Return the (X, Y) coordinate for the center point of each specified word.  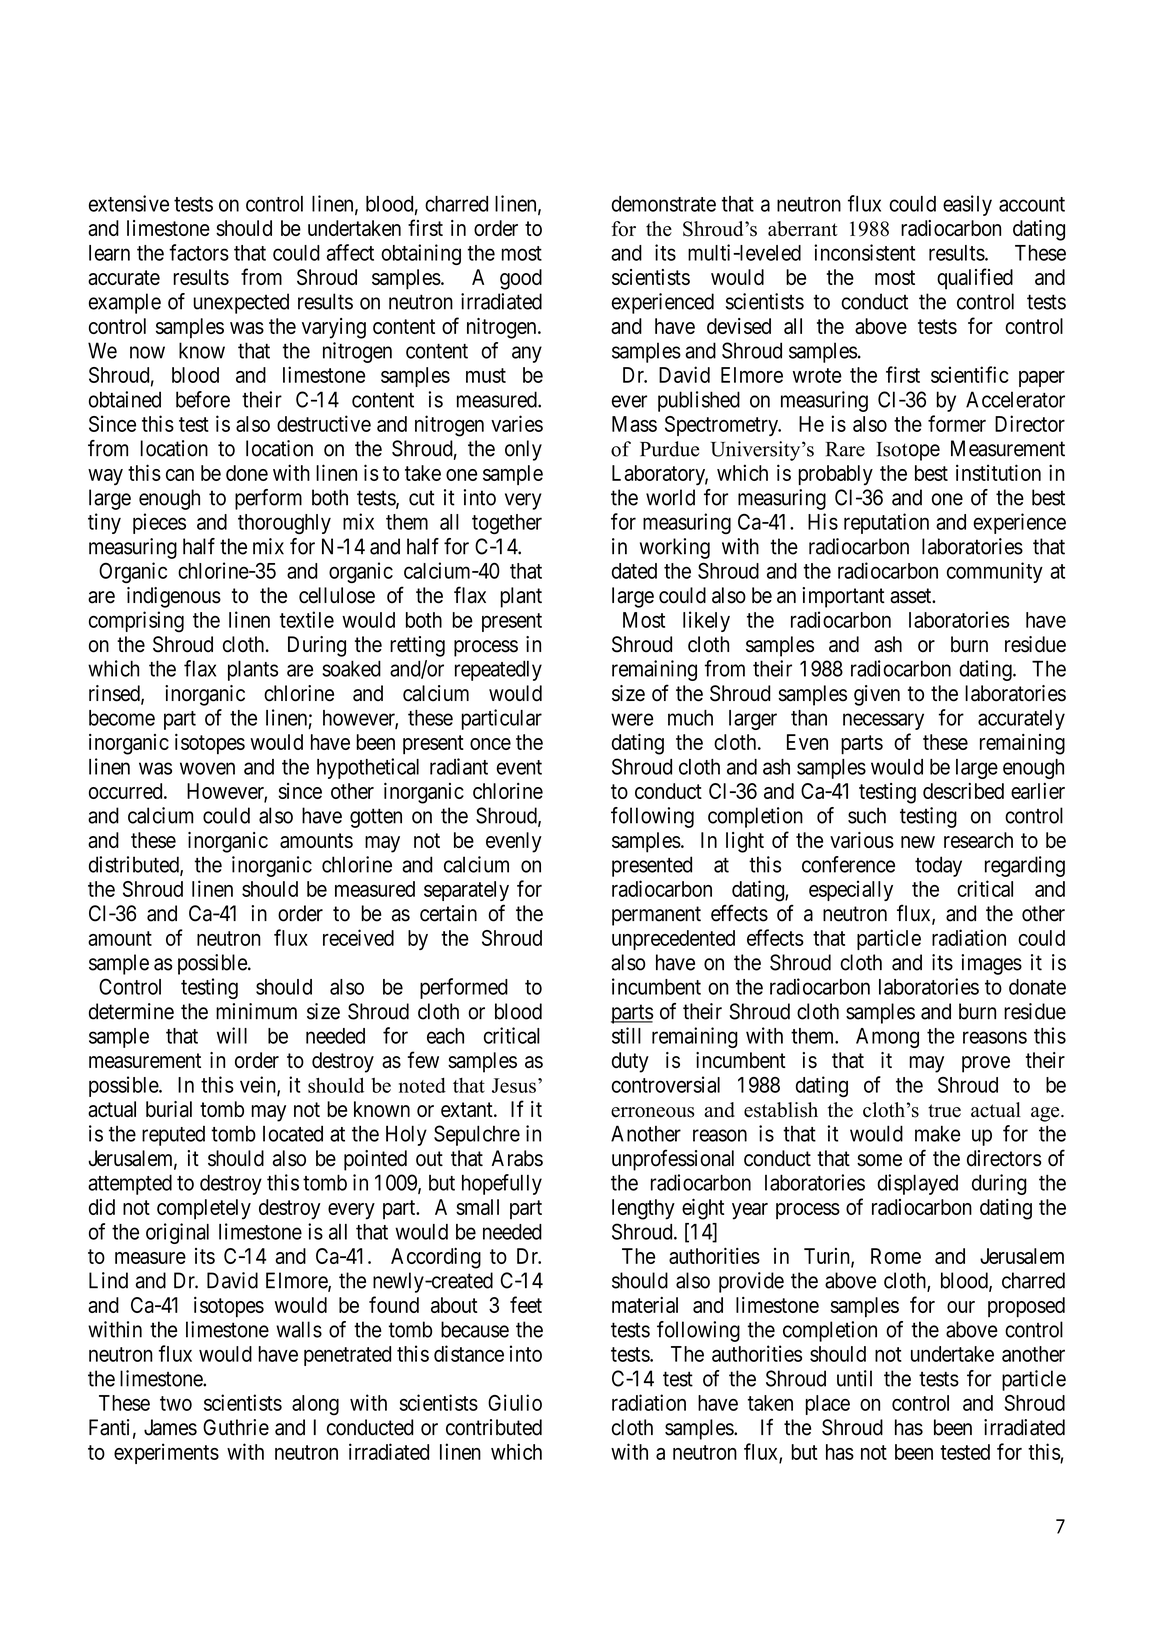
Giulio (515, 1402)
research (978, 840)
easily (967, 205)
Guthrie (236, 1427)
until (854, 1378)
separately (466, 891)
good (521, 279)
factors (199, 252)
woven (207, 768)
